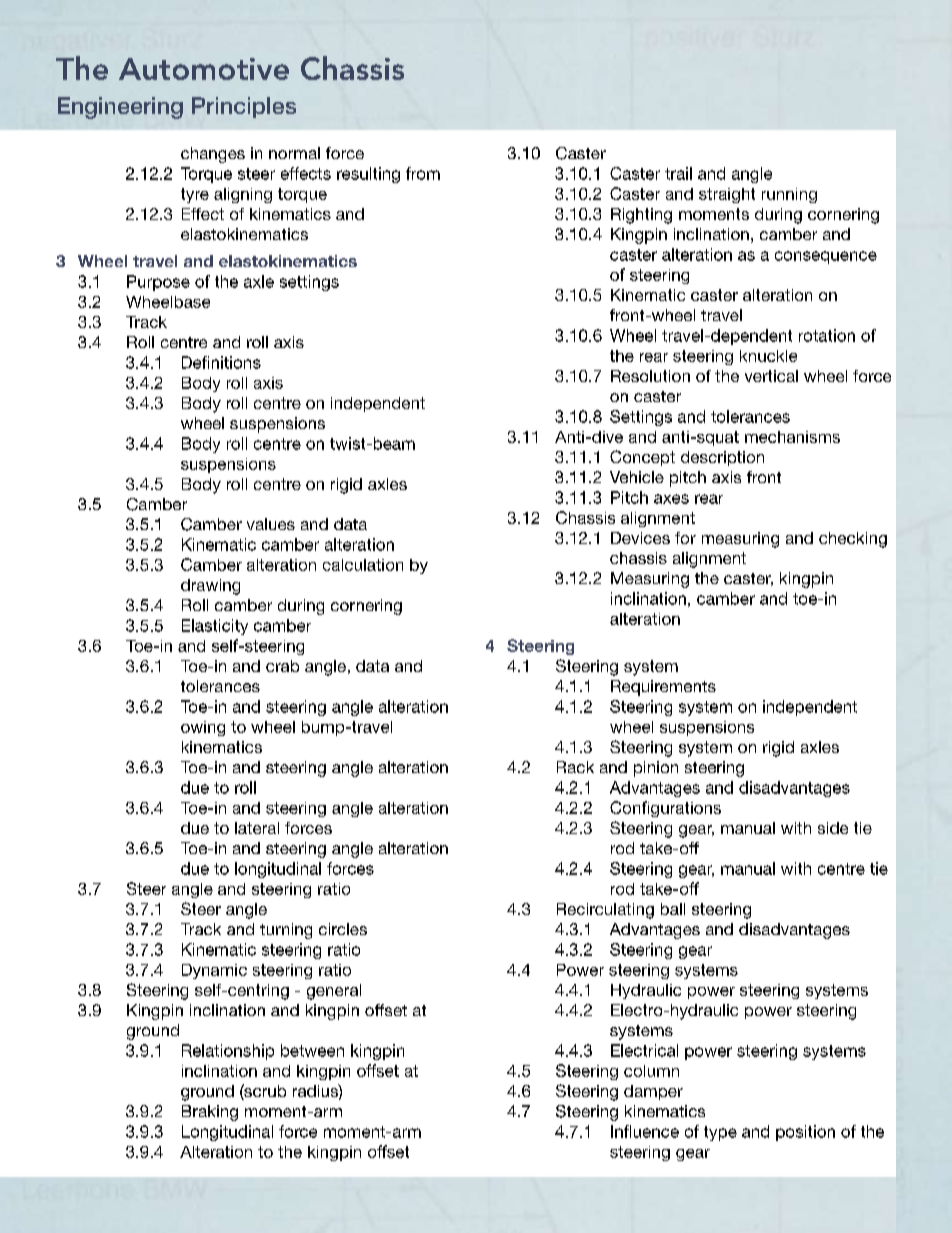 The image size is (952, 1233). Describe the element at coordinates (792, 437) in the screenshot. I see `mechanisms` at that location.
